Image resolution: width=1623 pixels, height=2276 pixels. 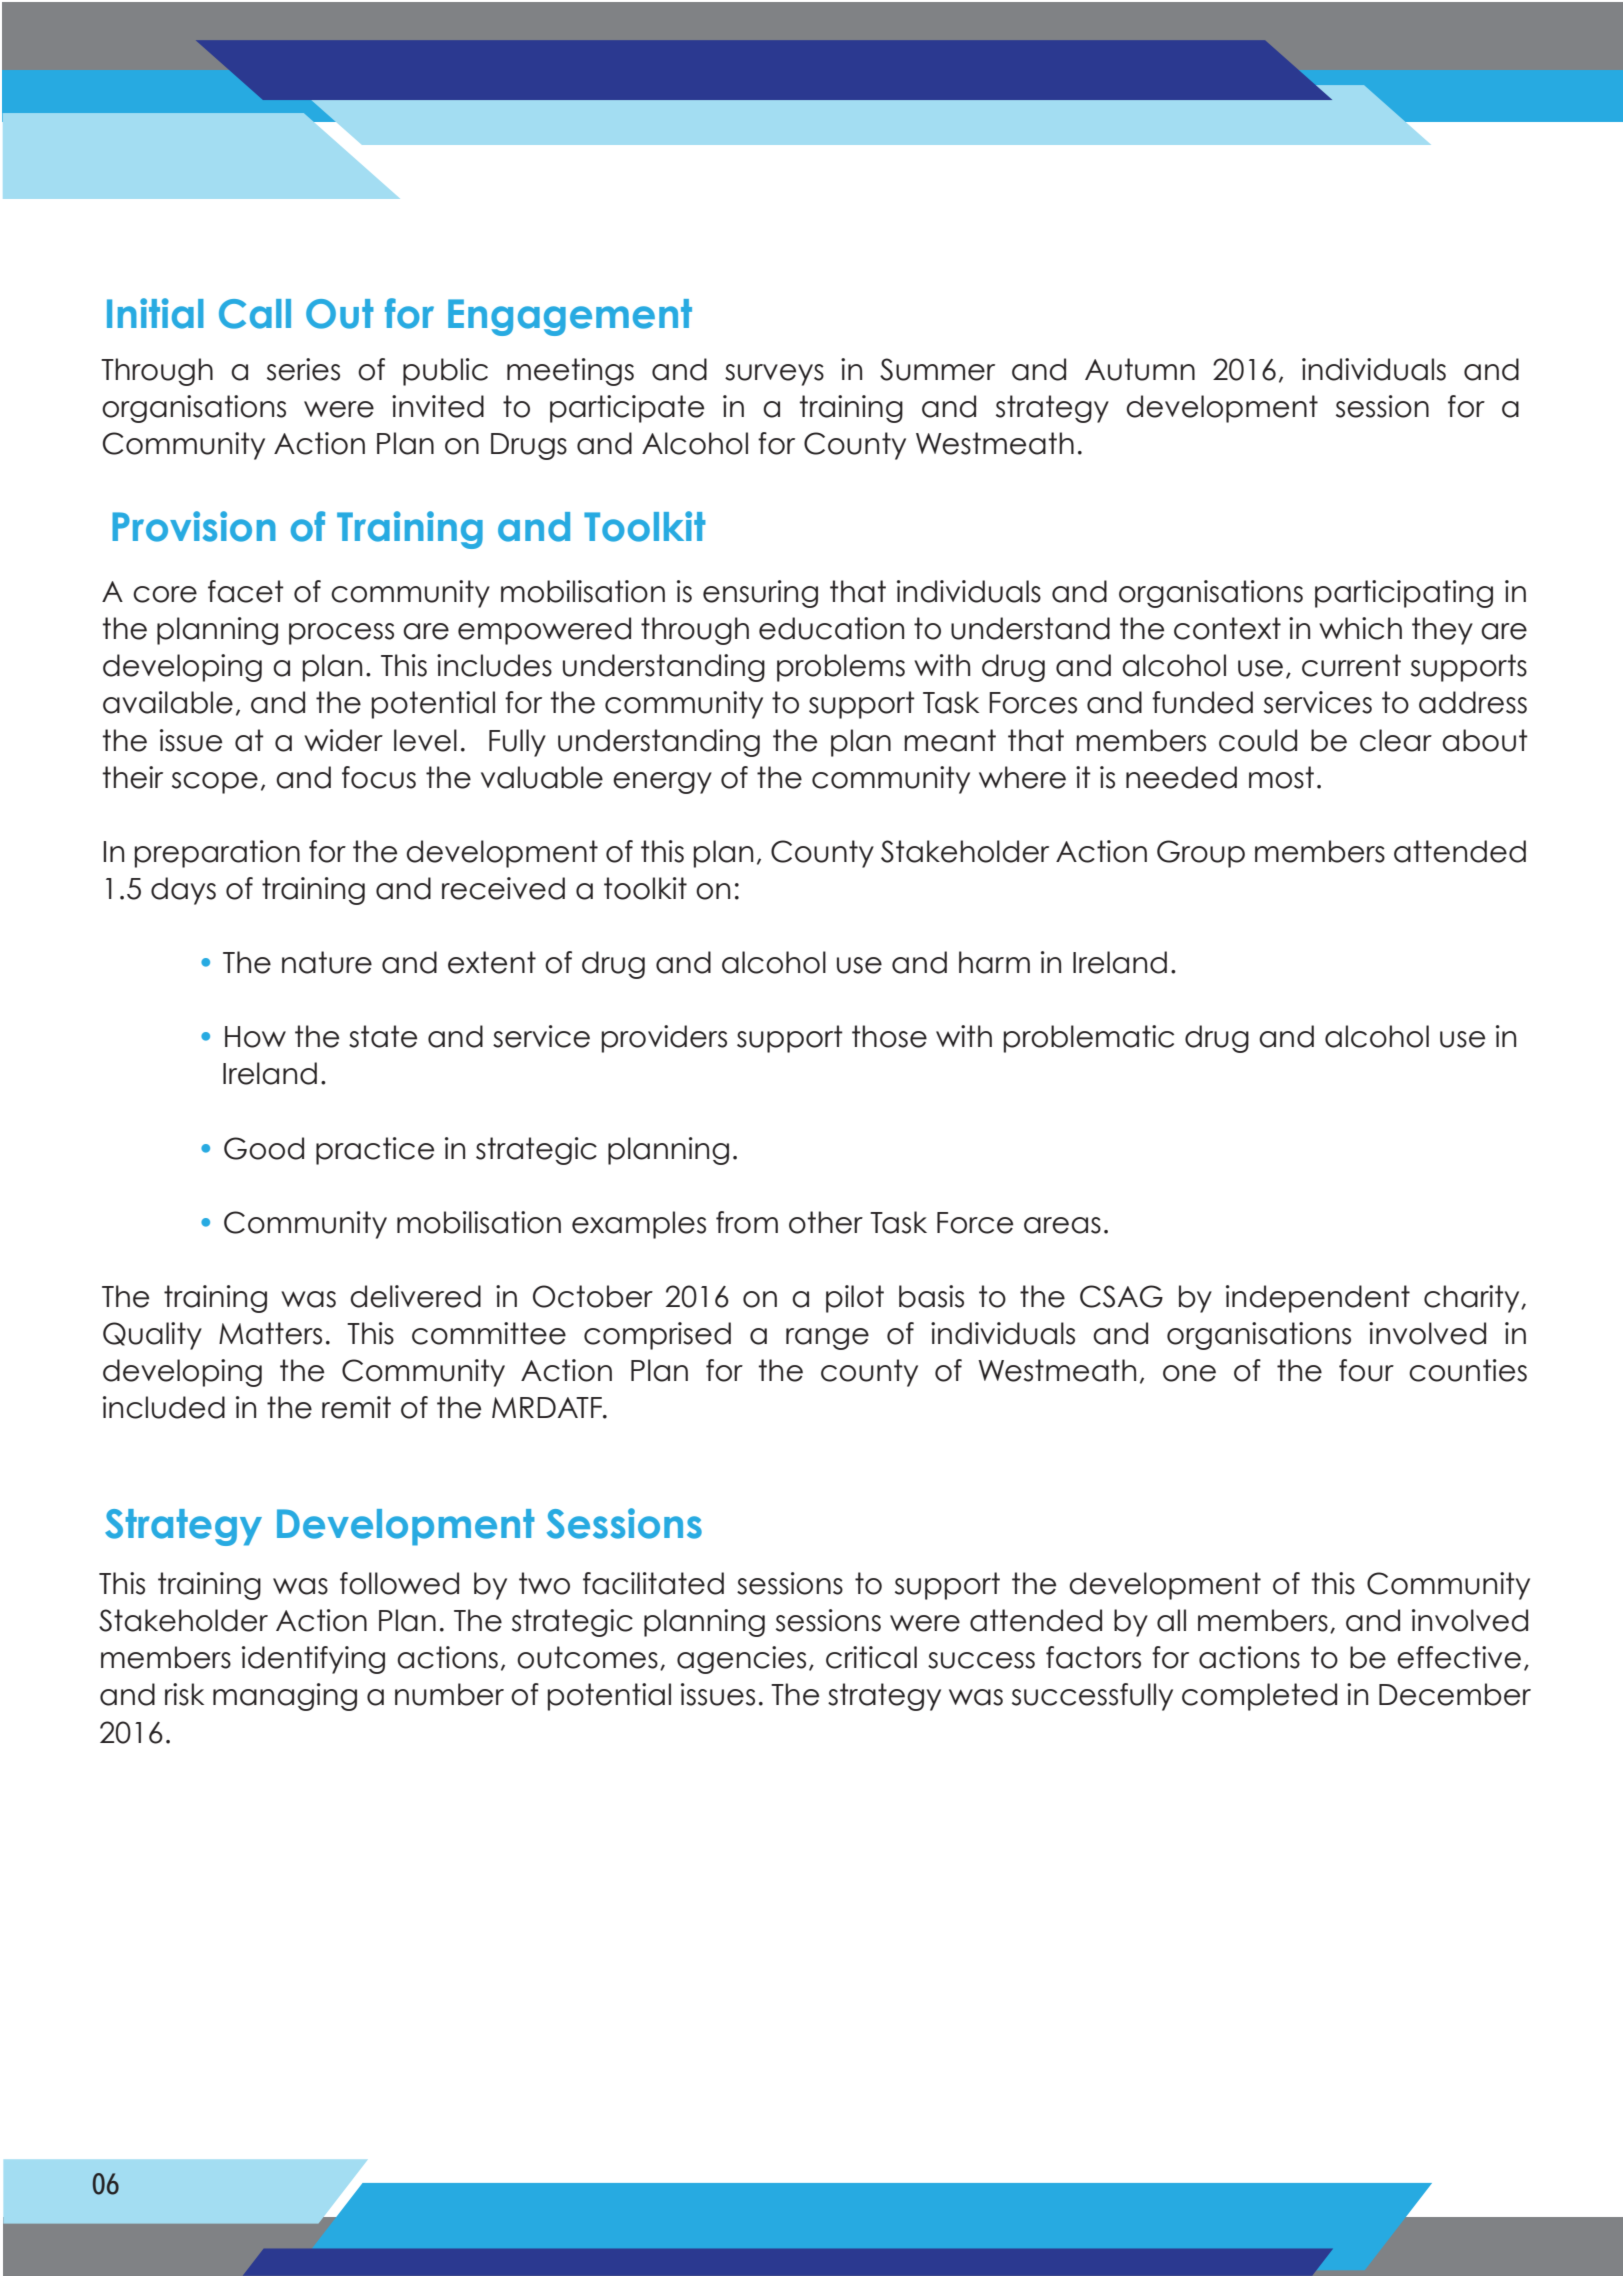 What do you see at coordinates (1140, 369) in the page?
I see `Autumn` at bounding box center [1140, 369].
